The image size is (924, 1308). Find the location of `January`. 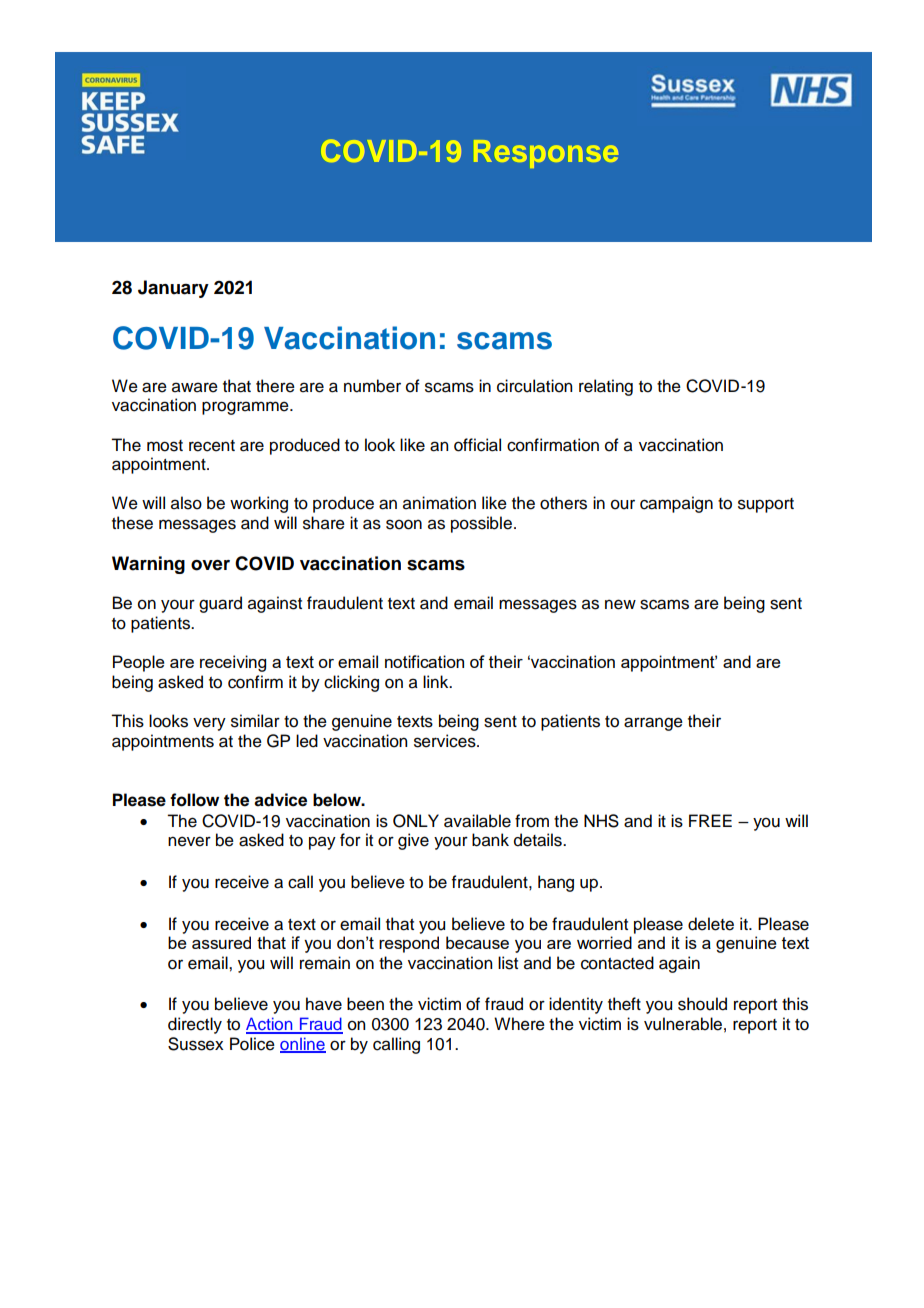

January is located at coordinates (173, 289).
